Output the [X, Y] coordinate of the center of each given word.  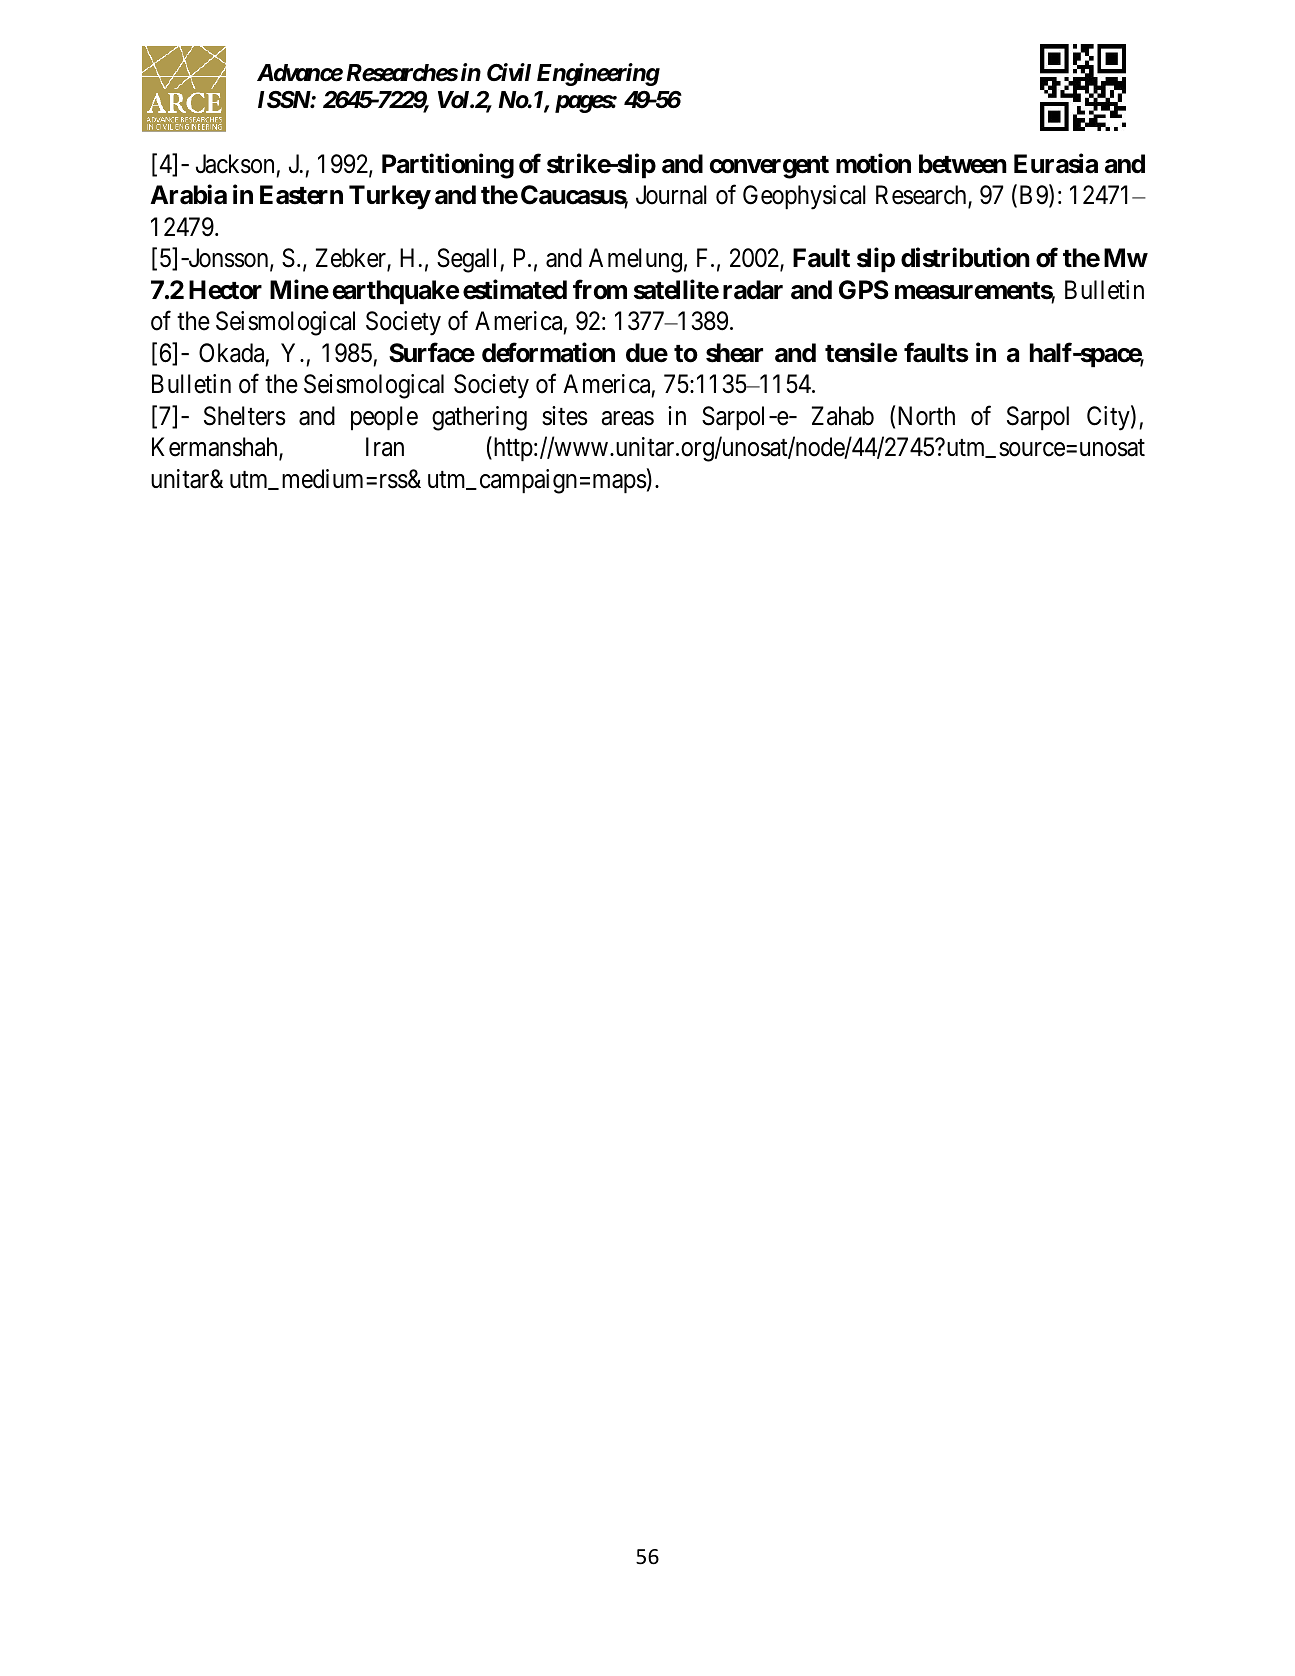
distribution [965, 258]
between [963, 164]
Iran [385, 447]
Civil [509, 72]
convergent [769, 167]
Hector [225, 290]
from [600, 289]
